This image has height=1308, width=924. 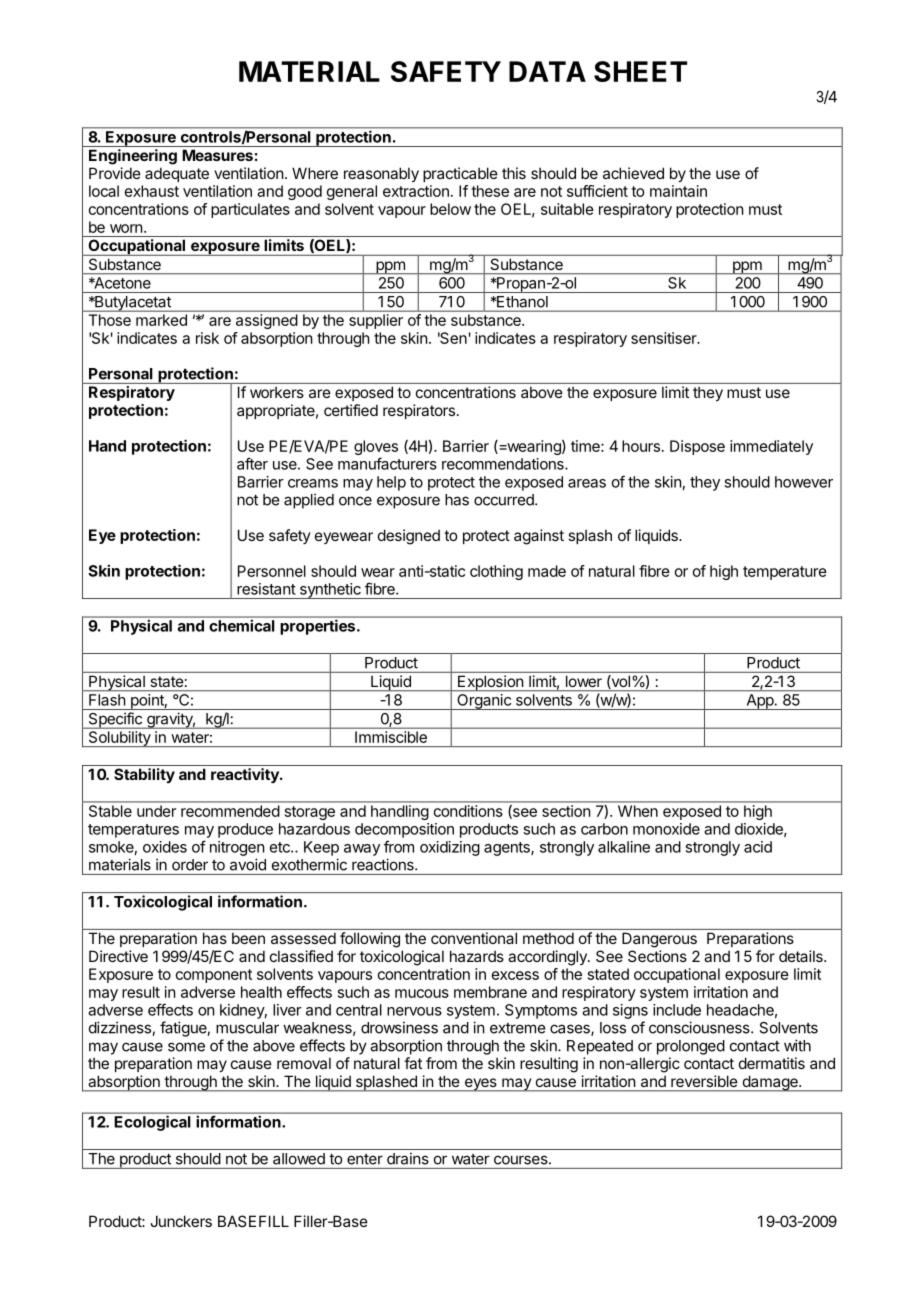 What do you see at coordinates (496, 572) in the image?
I see `clothing` at bounding box center [496, 572].
